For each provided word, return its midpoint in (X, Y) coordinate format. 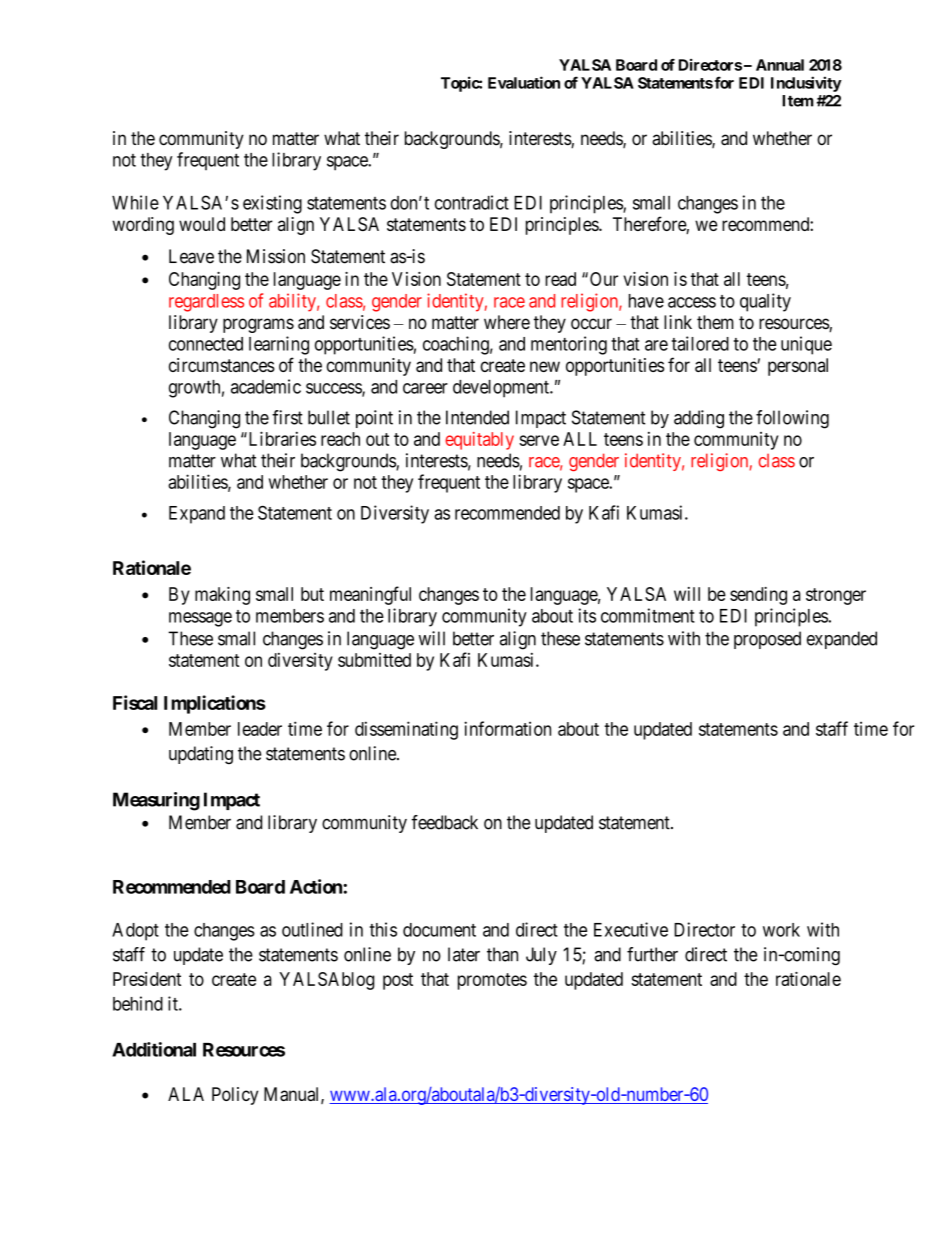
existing (272, 204)
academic (266, 386)
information (507, 728)
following (792, 419)
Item (798, 101)
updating (201, 755)
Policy (235, 1096)
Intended (477, 417)
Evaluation (524, 82)
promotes (492, 981)
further (652, 954)
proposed (767, 640)
